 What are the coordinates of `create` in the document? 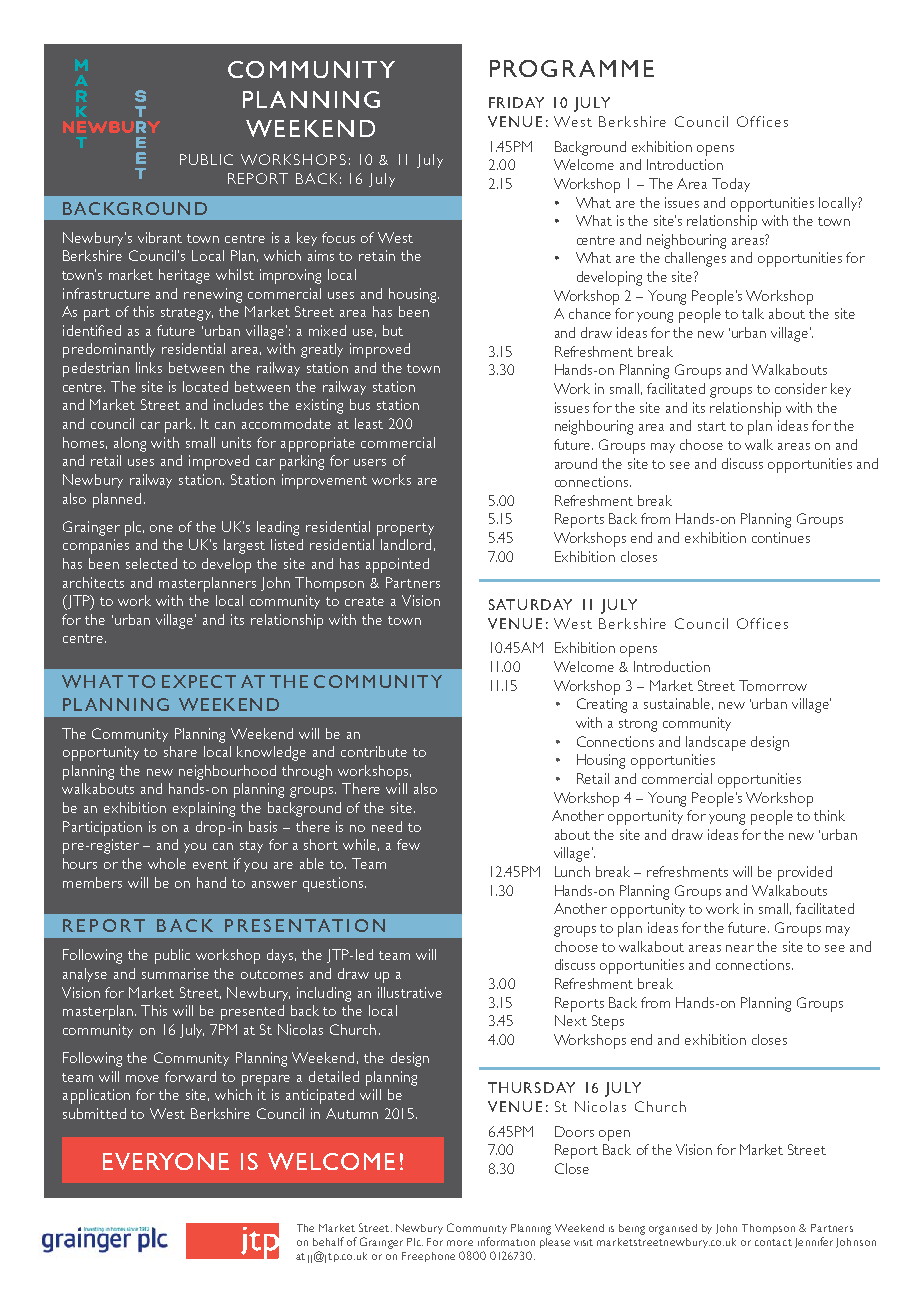 It's located at (364, 601).
